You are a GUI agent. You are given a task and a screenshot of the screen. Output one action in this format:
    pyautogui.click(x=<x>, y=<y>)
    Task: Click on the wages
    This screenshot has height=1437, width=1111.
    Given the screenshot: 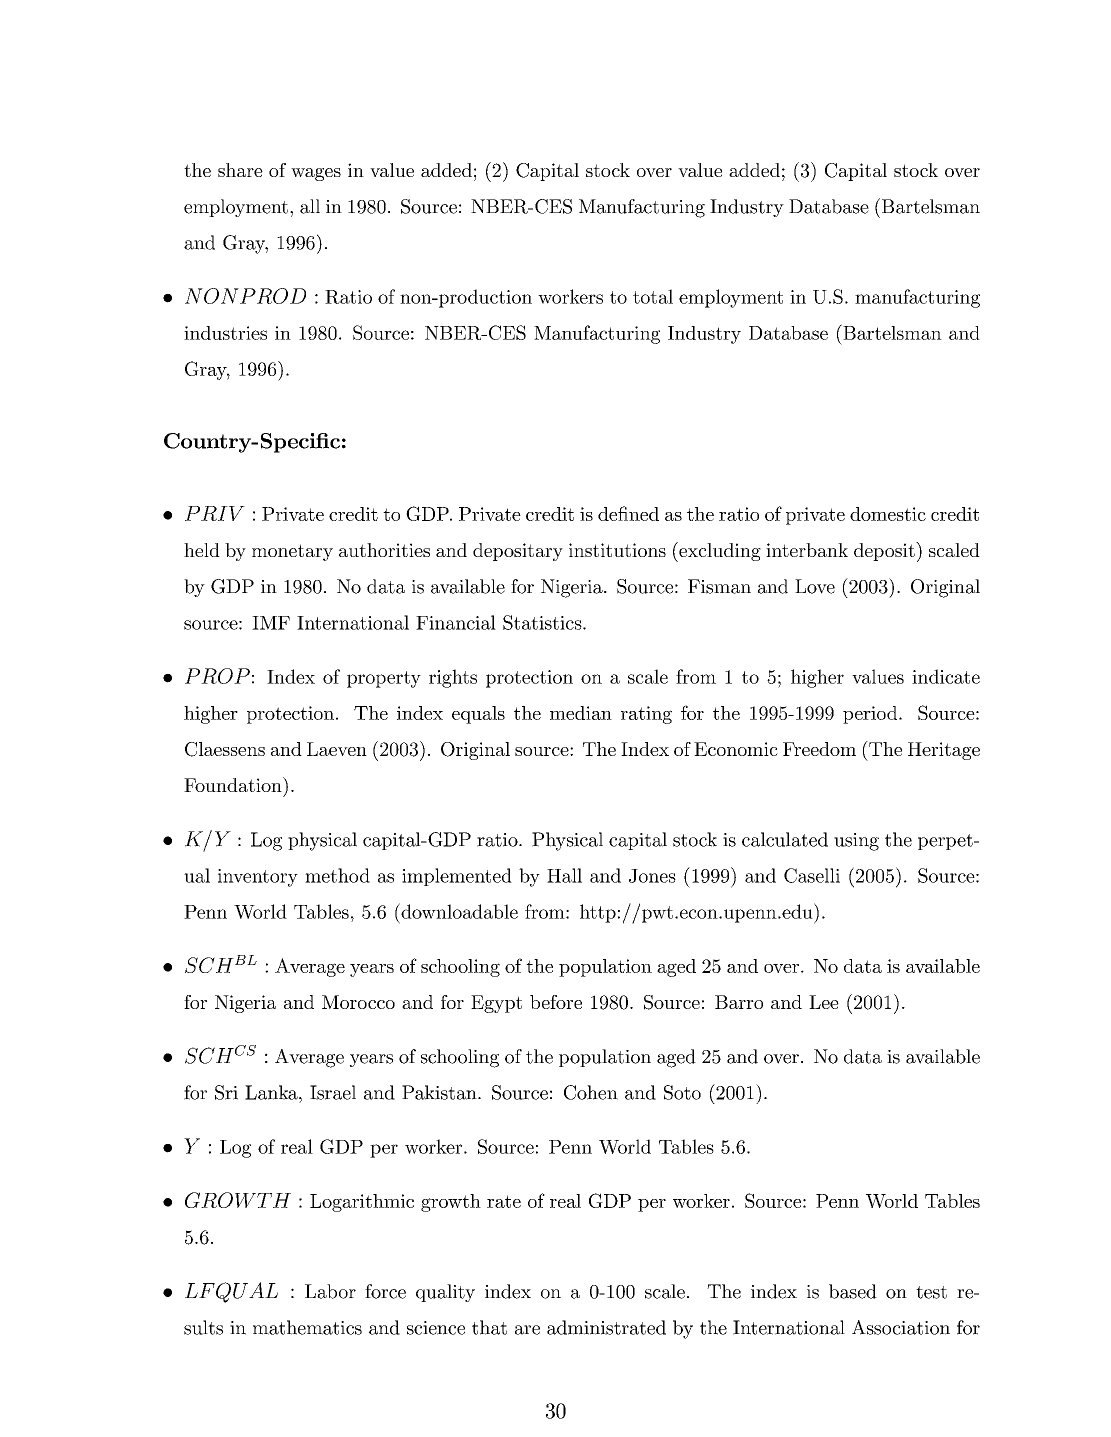 What is the action you would take?
    pyautogui.click(x=316, y=174)
